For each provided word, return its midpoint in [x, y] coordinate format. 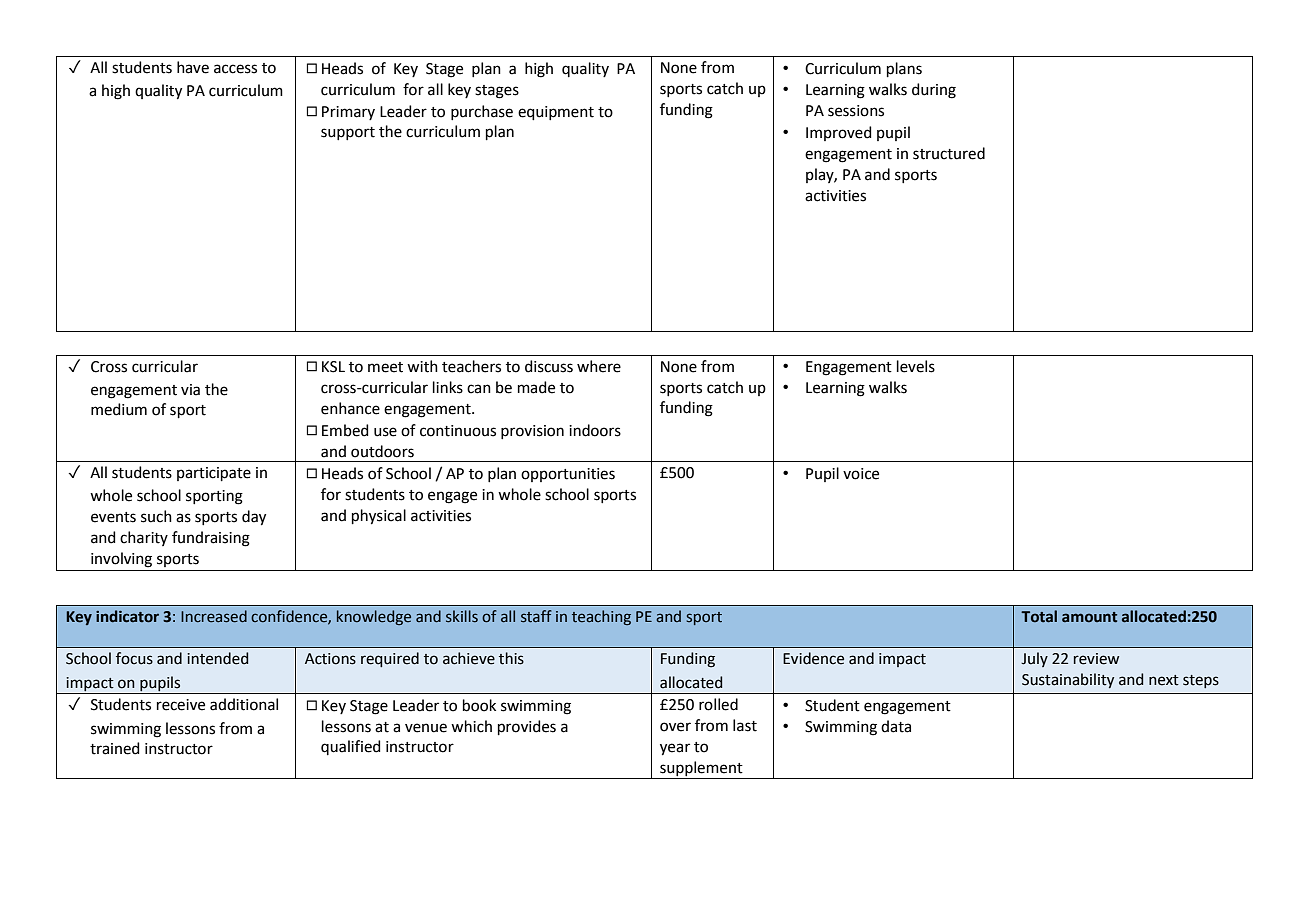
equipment [556, 113]
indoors [595, 430]
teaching [601, 617]
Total [1039, 616]
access [235, 69]
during [934, 91]
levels [916, 366]
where [599, 366]
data [896, 726]
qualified [351, 747]
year [675, 749]
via [190, 390]
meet [385, 367]
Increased [214, 616]
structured [949, 153]
